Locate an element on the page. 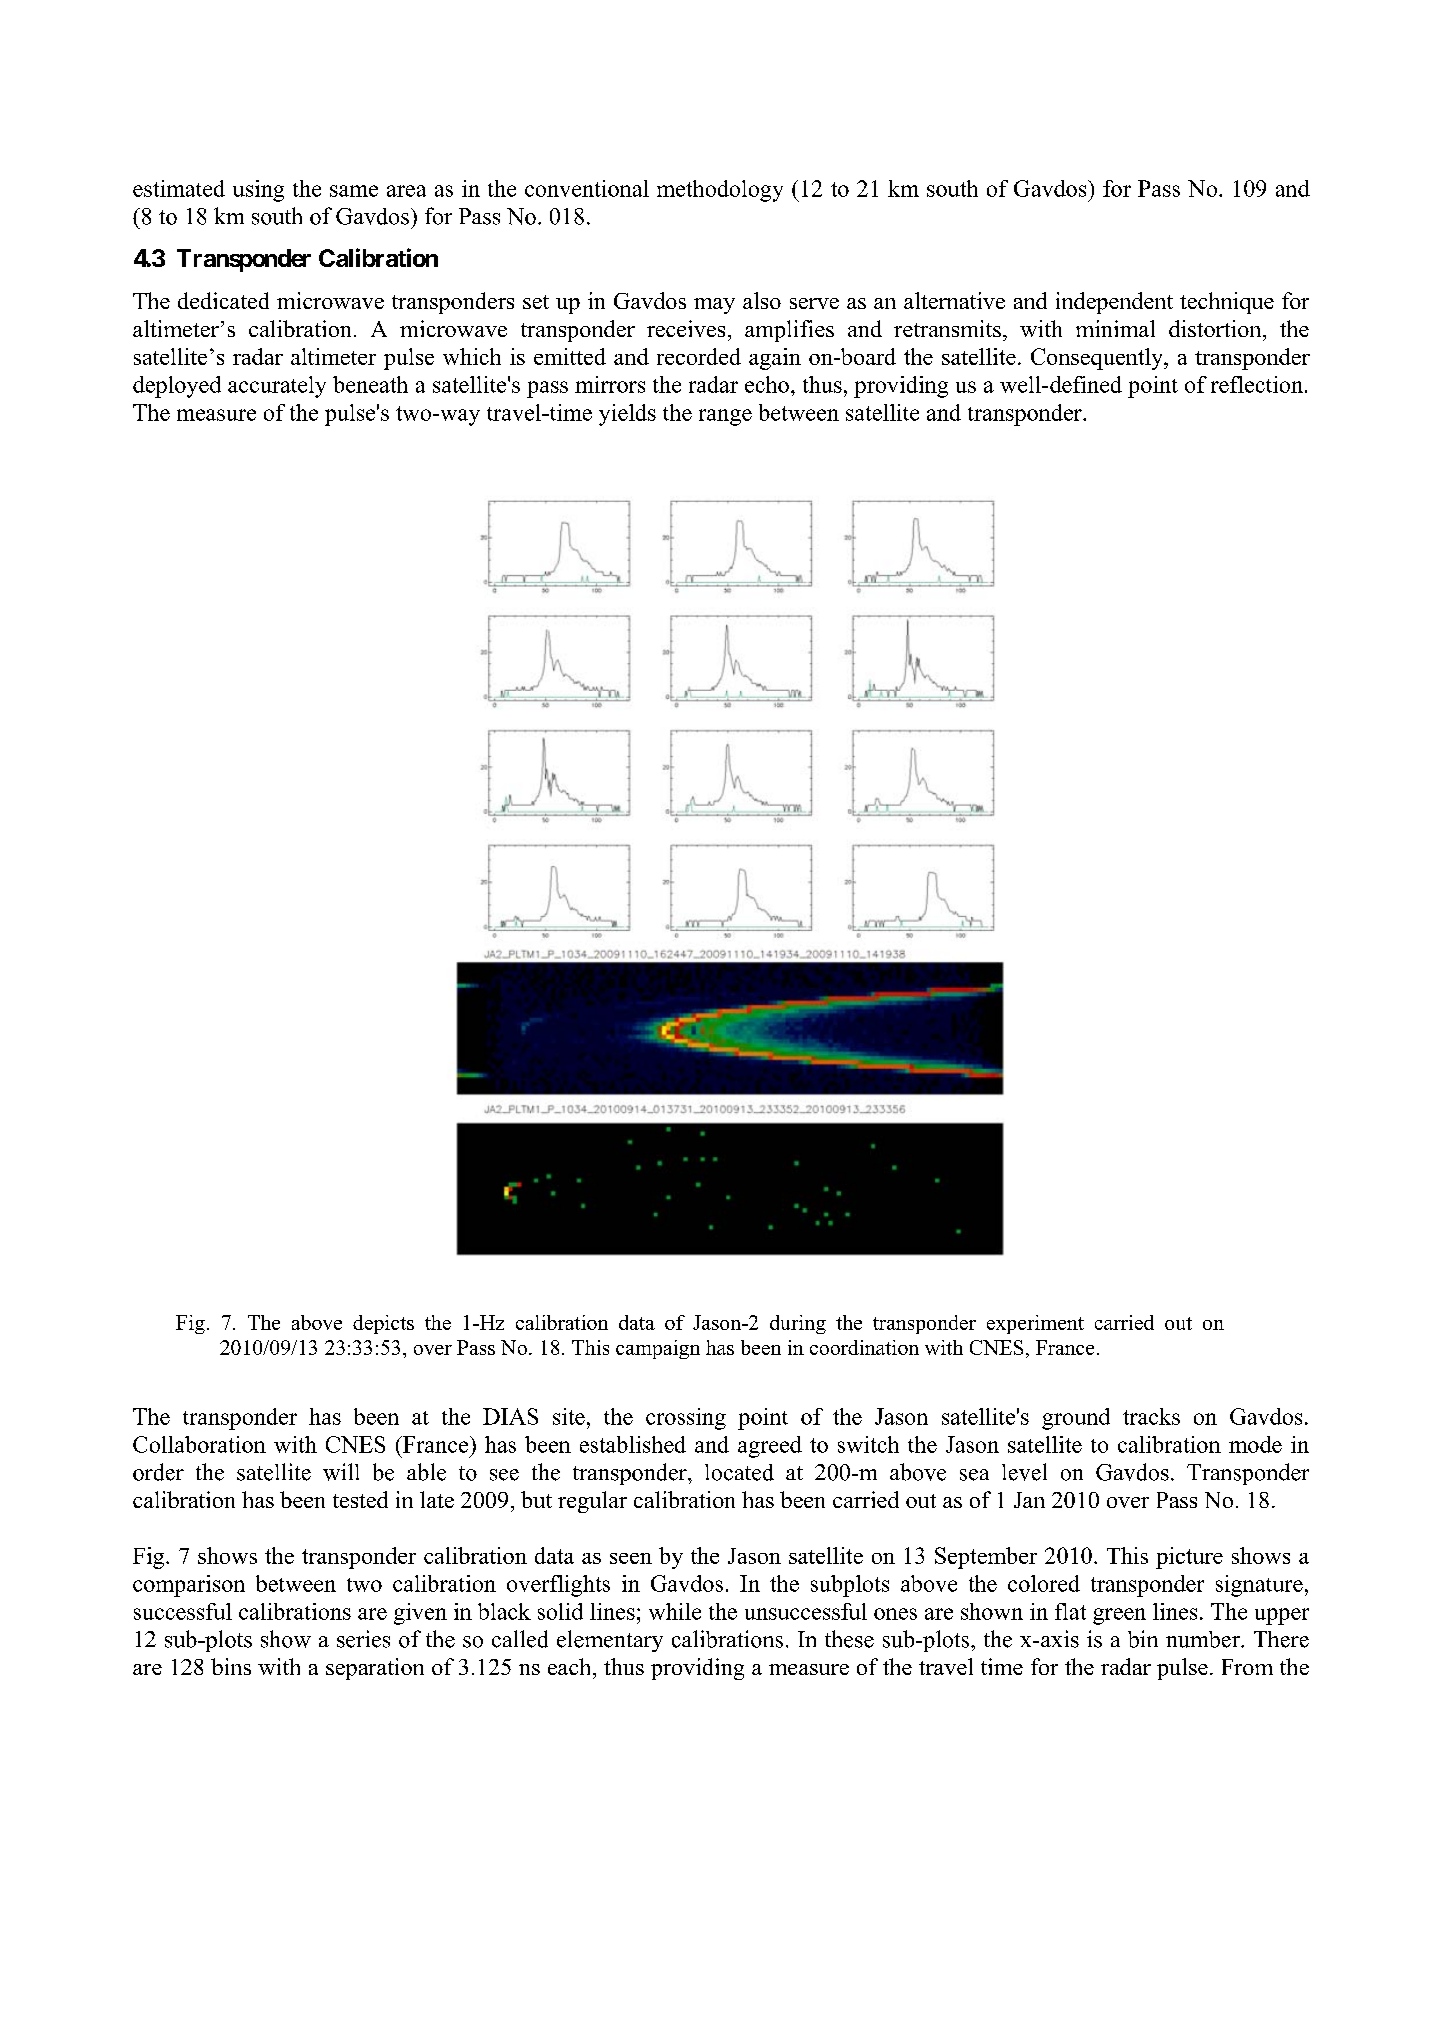 The height and width of the page is (2038, 1441). reflection is located at coordinates (1257, 384).
